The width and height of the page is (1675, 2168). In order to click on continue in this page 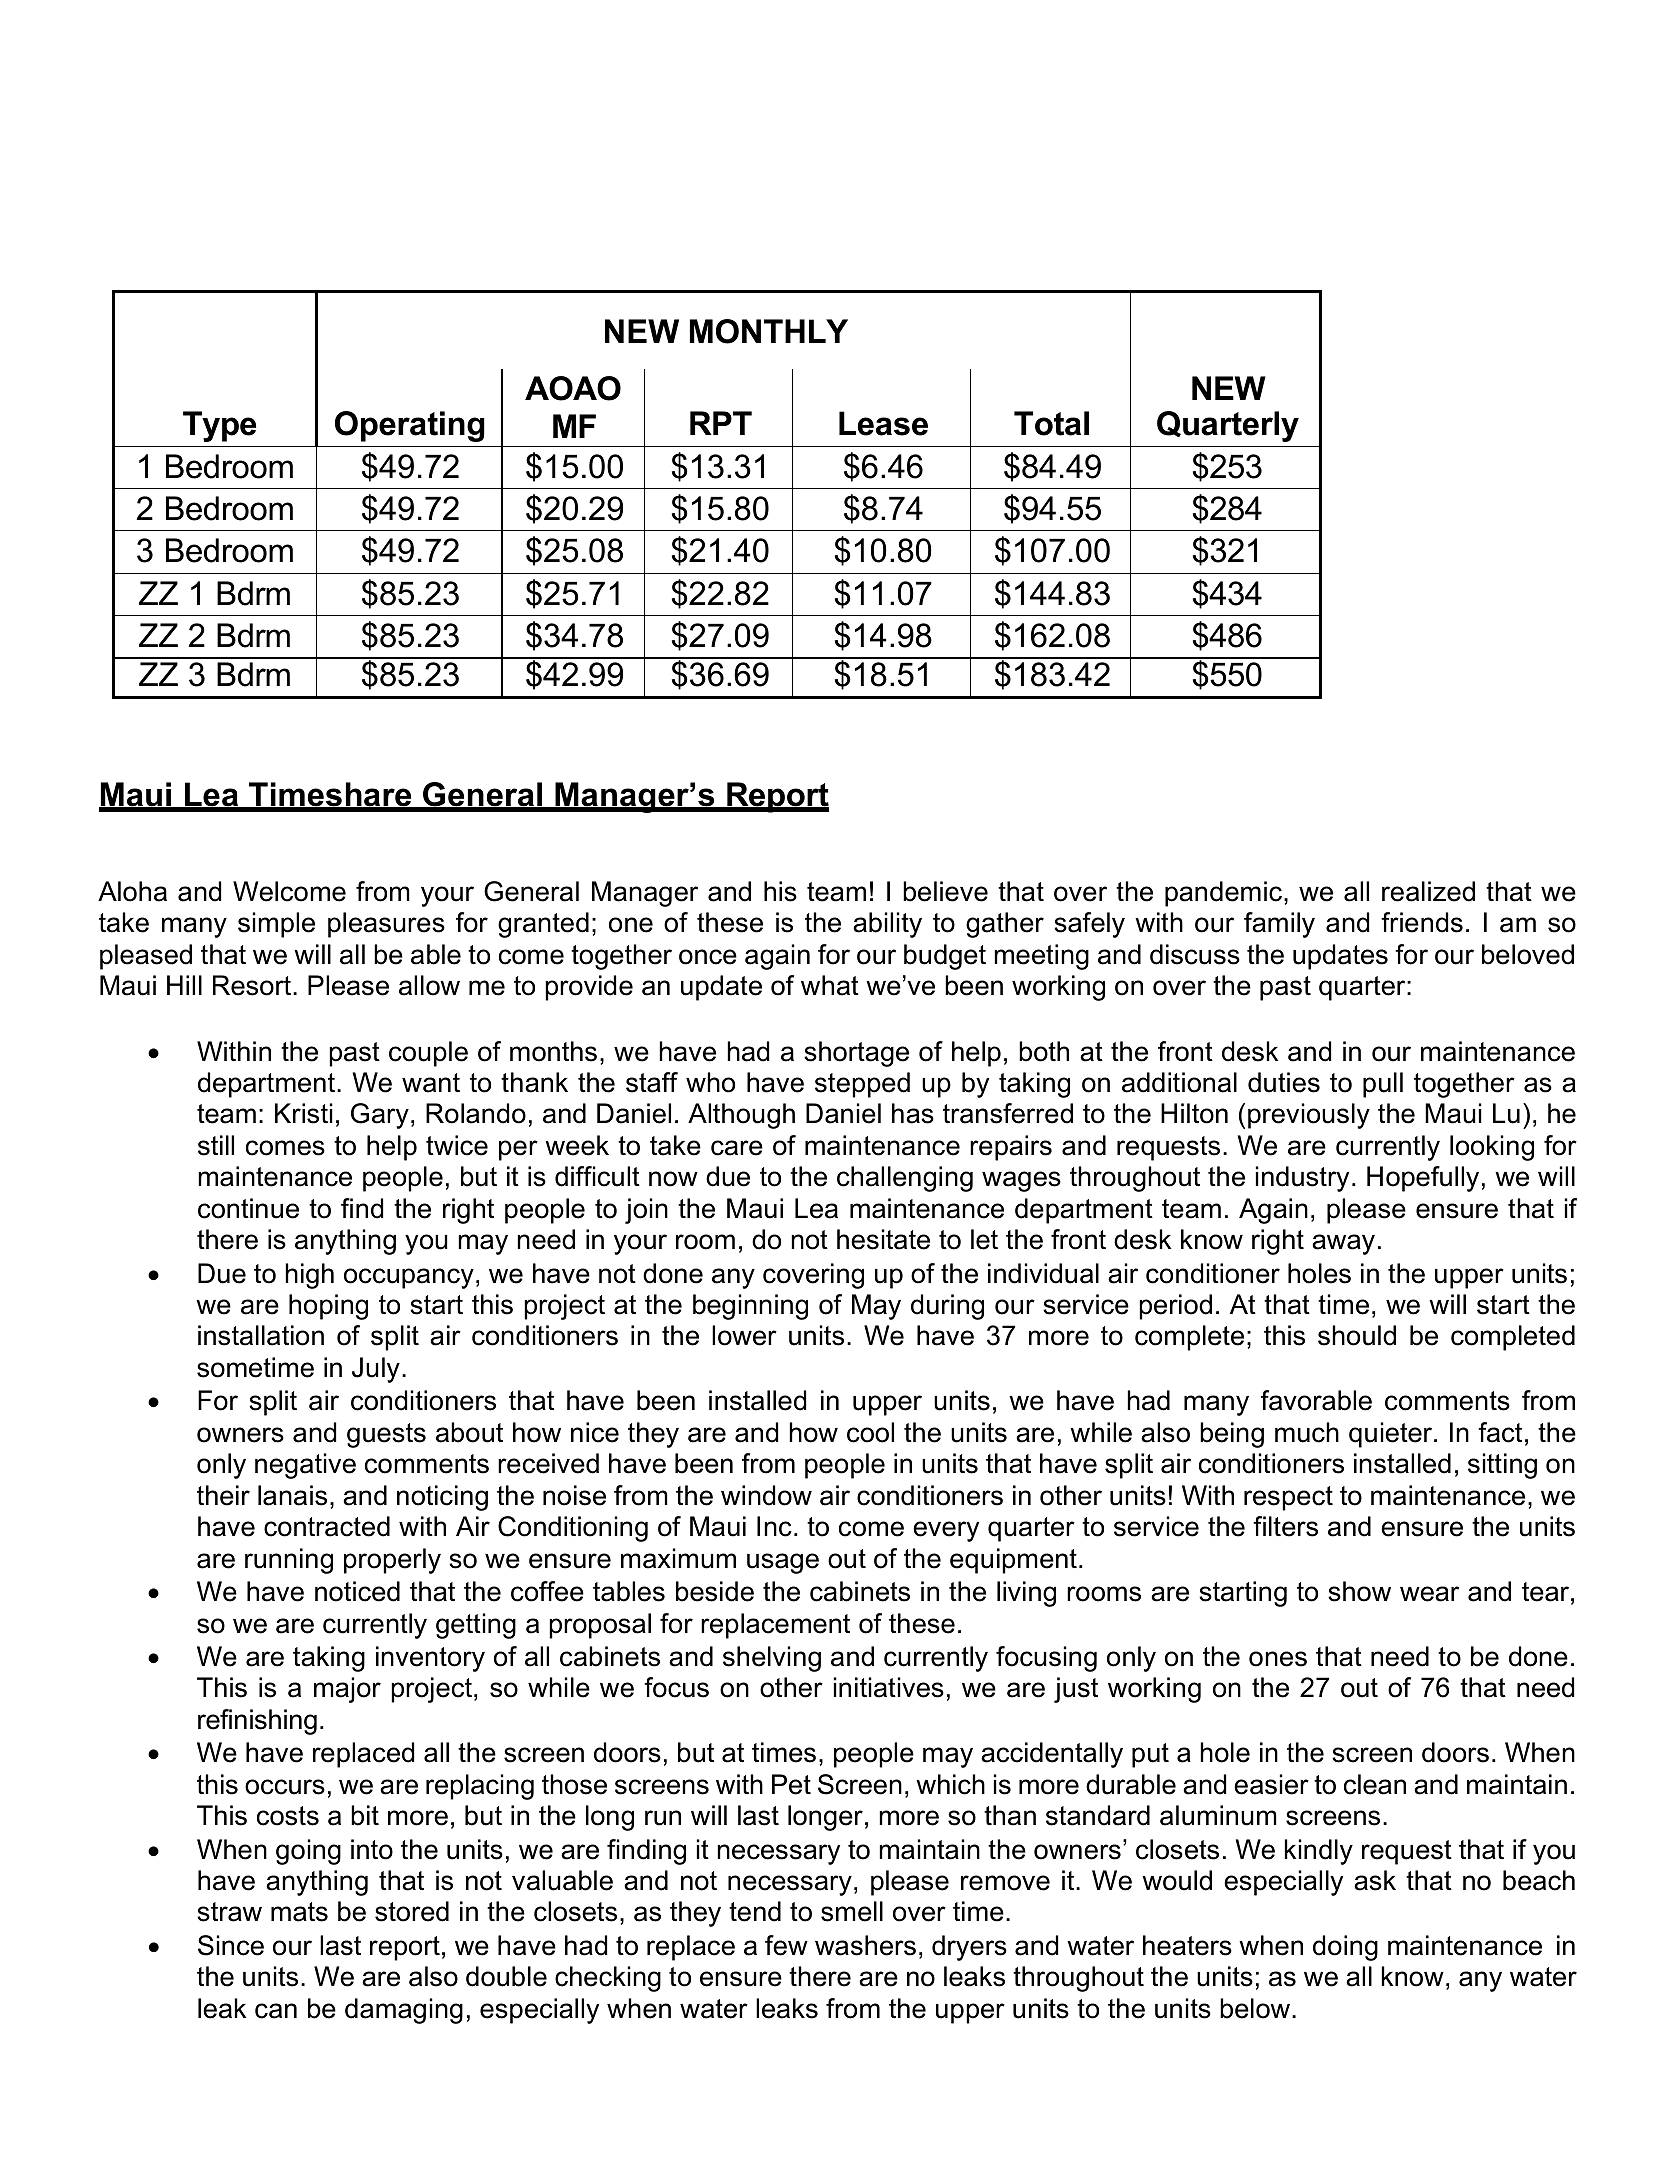, I will do `click(248, 1208)`.
